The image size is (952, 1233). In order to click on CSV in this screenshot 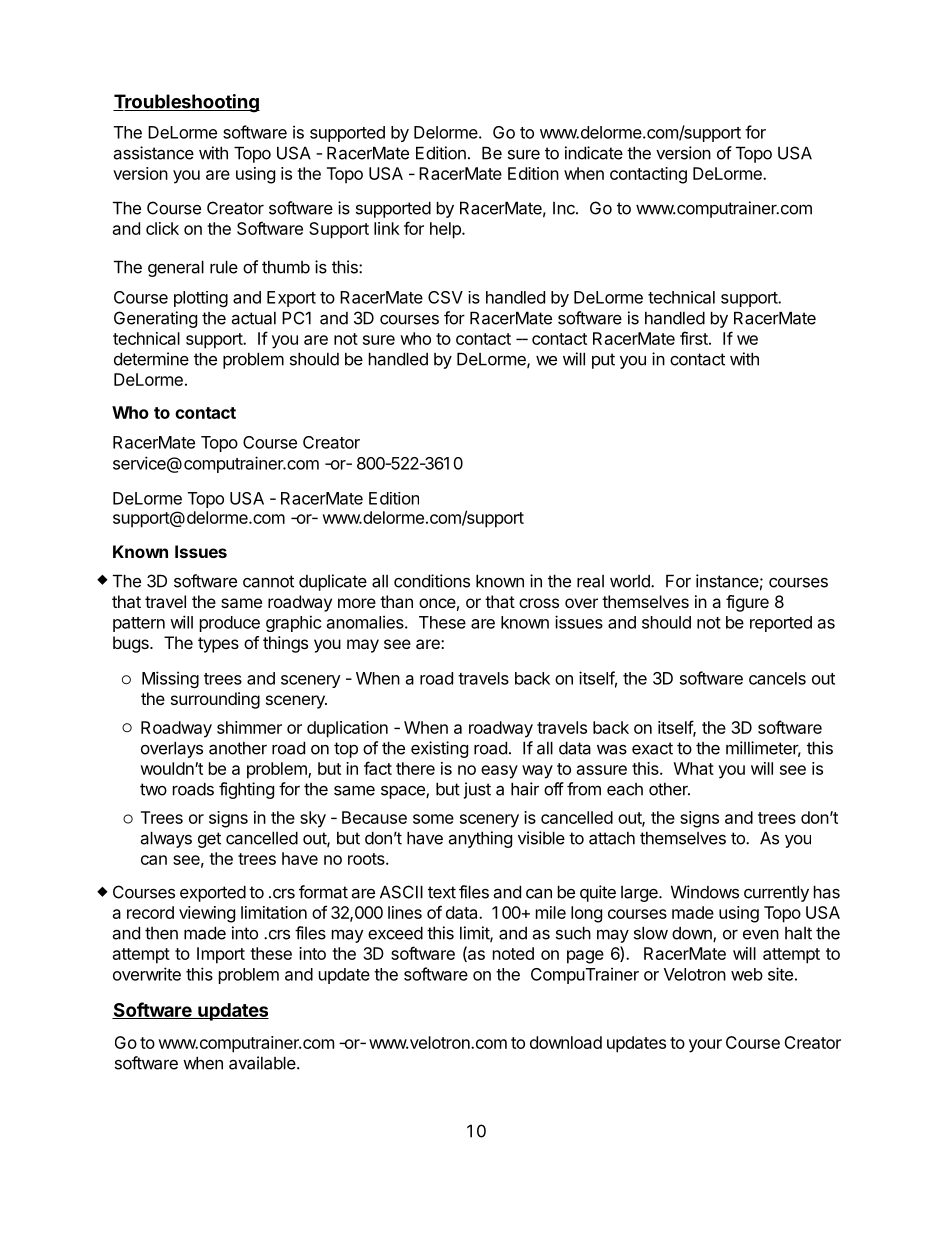, I will do `click(445, 297)`.
